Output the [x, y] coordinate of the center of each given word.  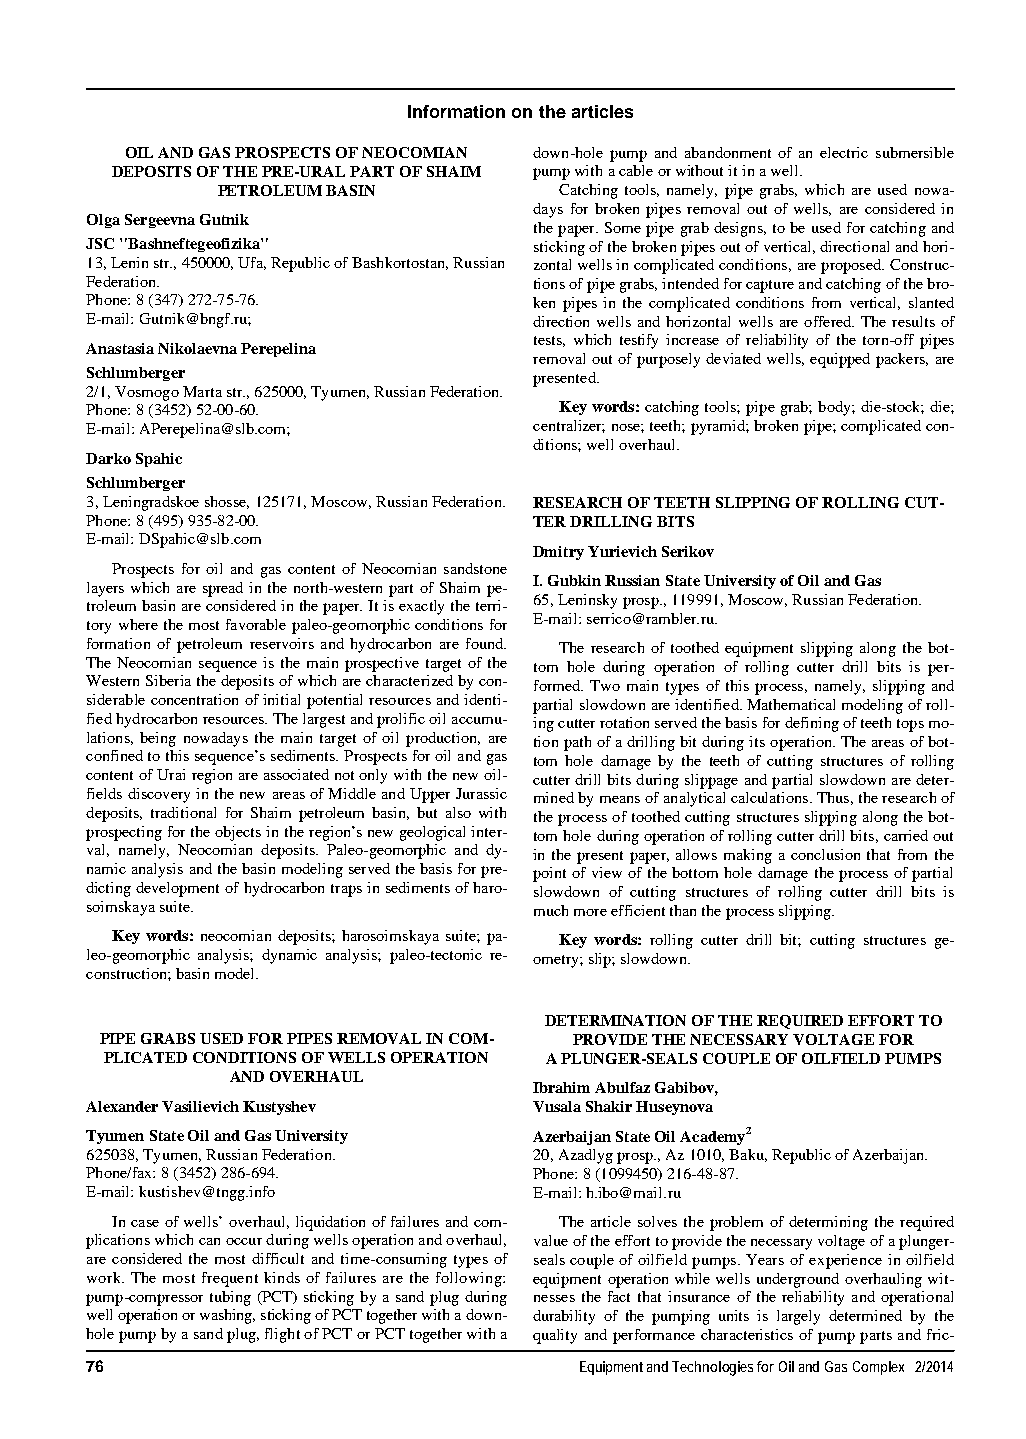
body [835, 408]
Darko [108, 458]
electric [844, 152]
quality [555, 1336]
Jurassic [481, 793]
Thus [833, 797]
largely [798, 1317]
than [683, 910]
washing [227, 1316]
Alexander [122, 1106]
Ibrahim [561, 1087]
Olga [103, 221]
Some [623, 227]
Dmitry [558, 553]
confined [114, 755]
